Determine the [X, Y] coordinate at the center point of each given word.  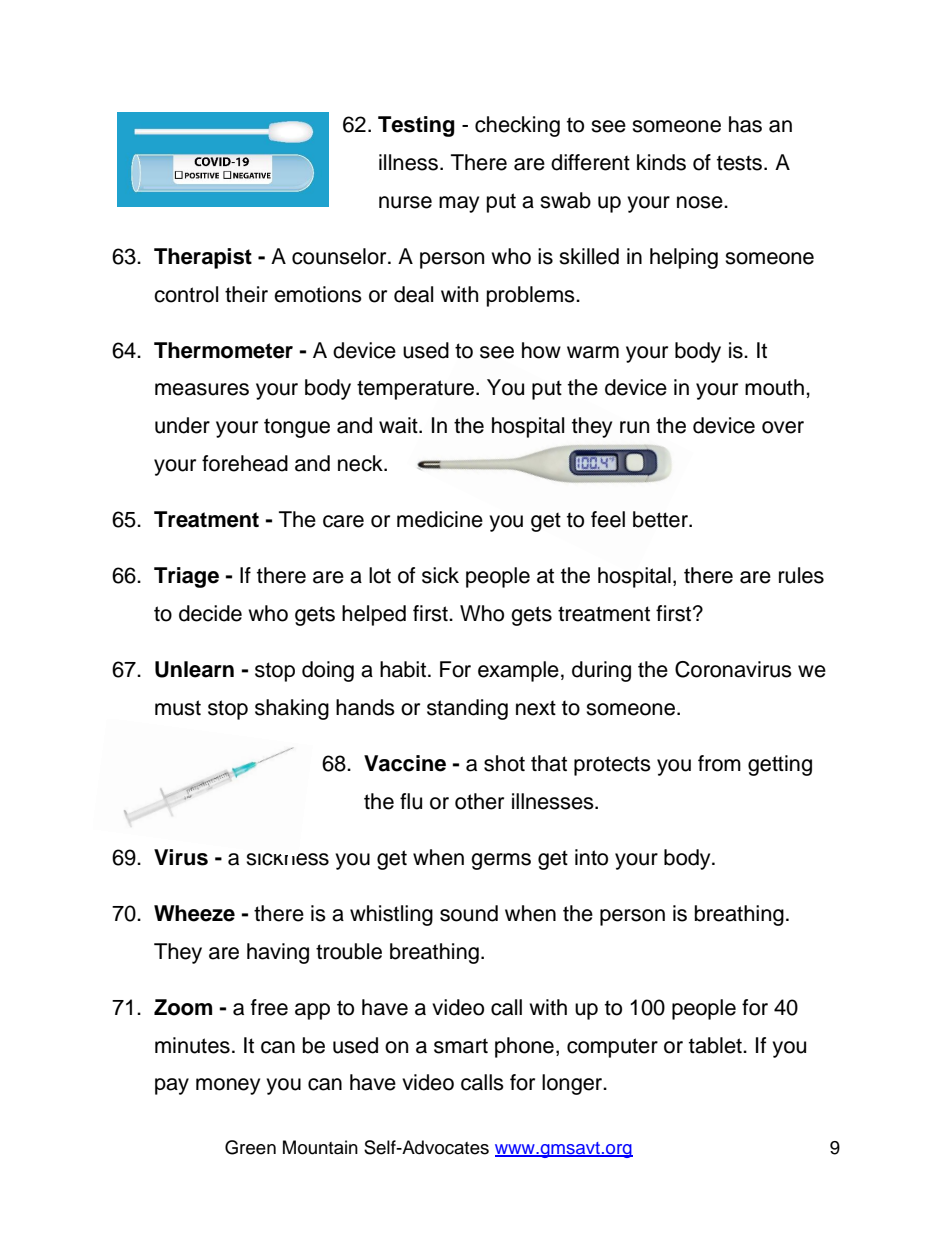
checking [517, 126]
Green [250, 1147]
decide [210, 613]
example [518, 671]
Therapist [203, 258]
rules [801, 575]
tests [741, 163]
